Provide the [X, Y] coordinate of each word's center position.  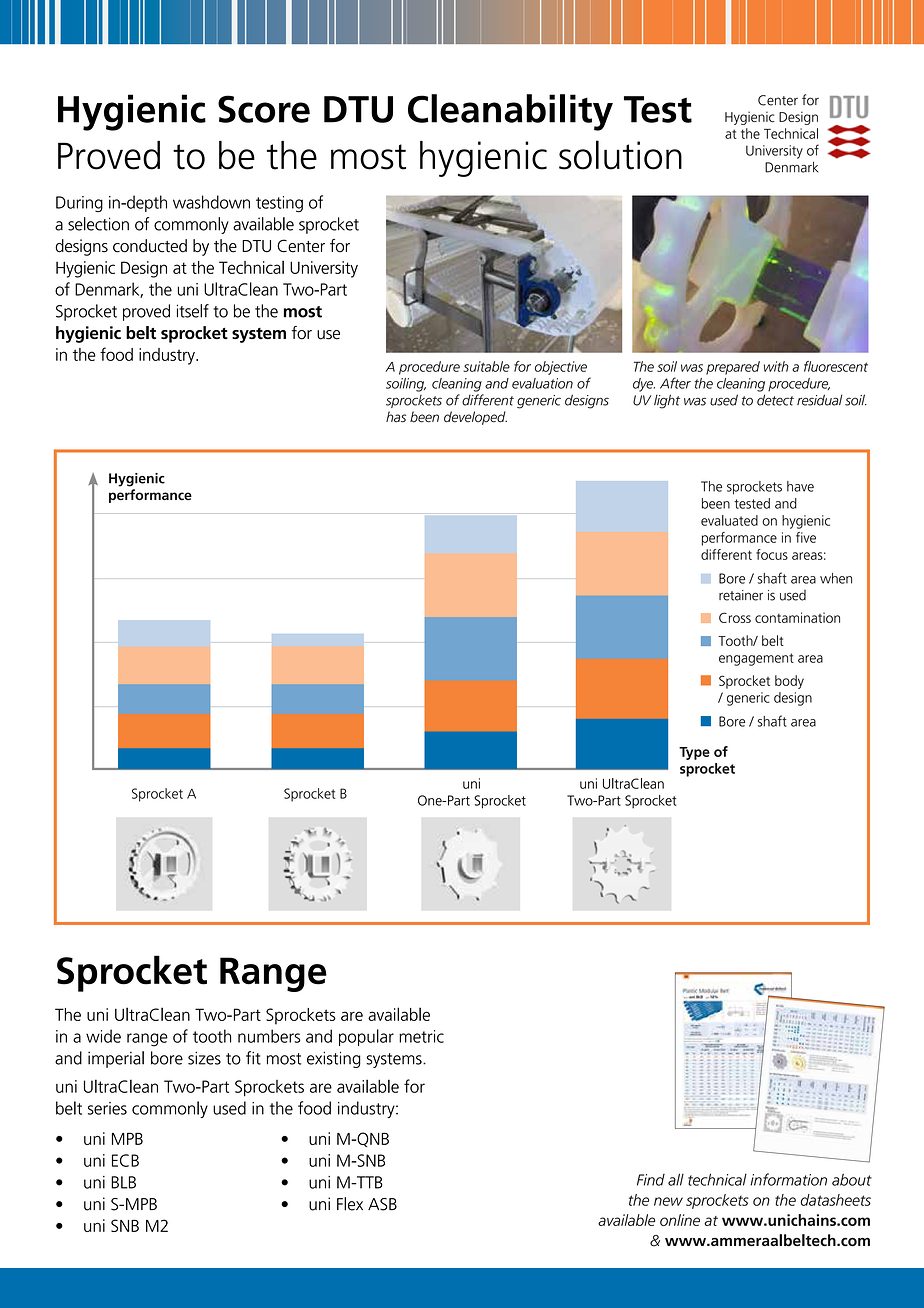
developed [475, 418]
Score [264, 109]
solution [620, 155]
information [788, 1179]
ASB [382, 1204]
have [800, 486]
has [396, 417]
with [776, 366]
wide [103, 1036]
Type [694, 753]
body [789, 682]
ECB [125, 1160]
